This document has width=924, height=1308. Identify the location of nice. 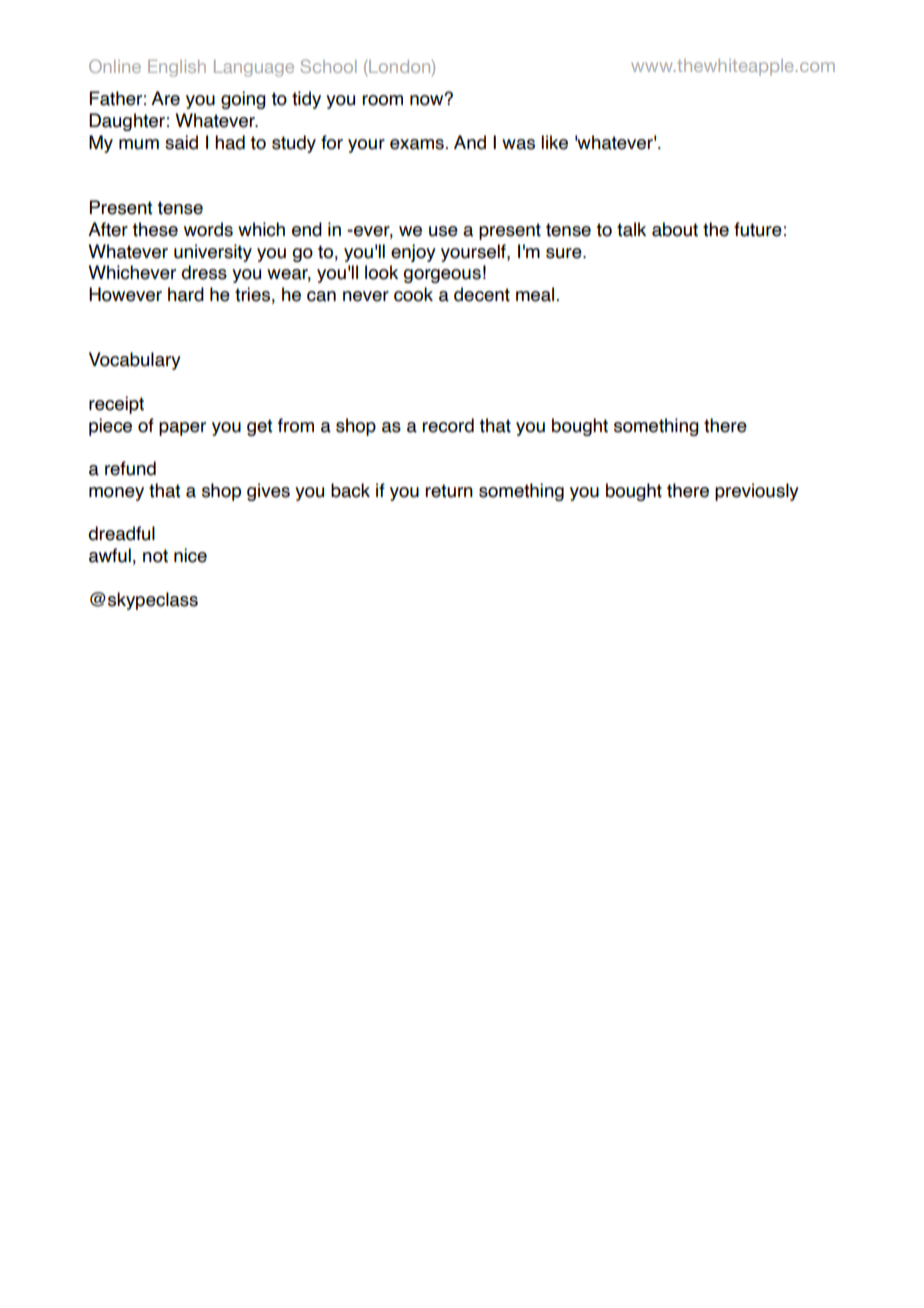
(190, 555).
